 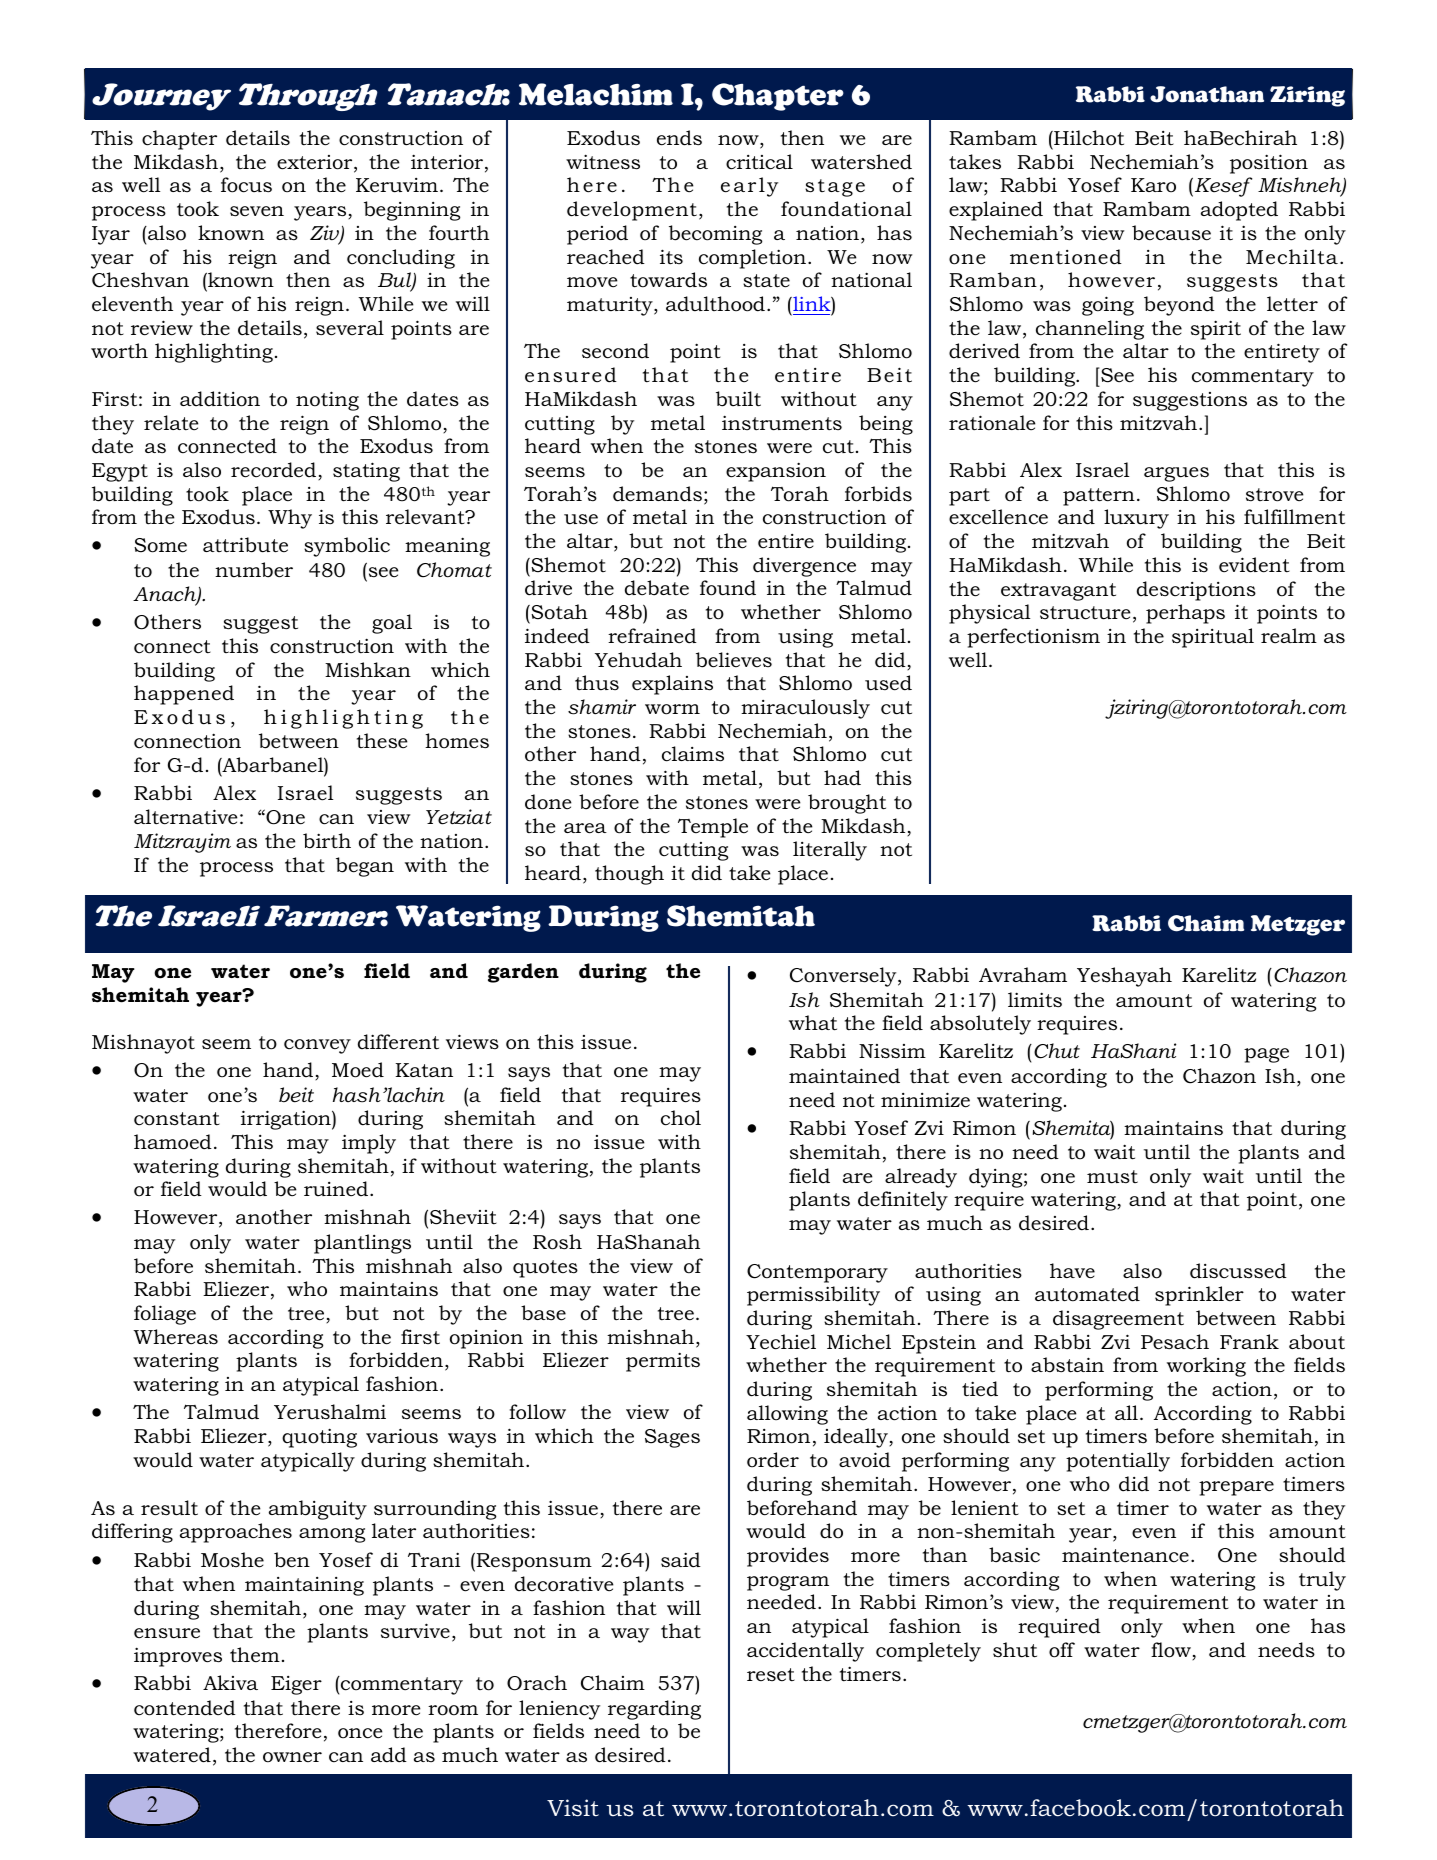 I want to click on focus, so click(x=246, y=185).
